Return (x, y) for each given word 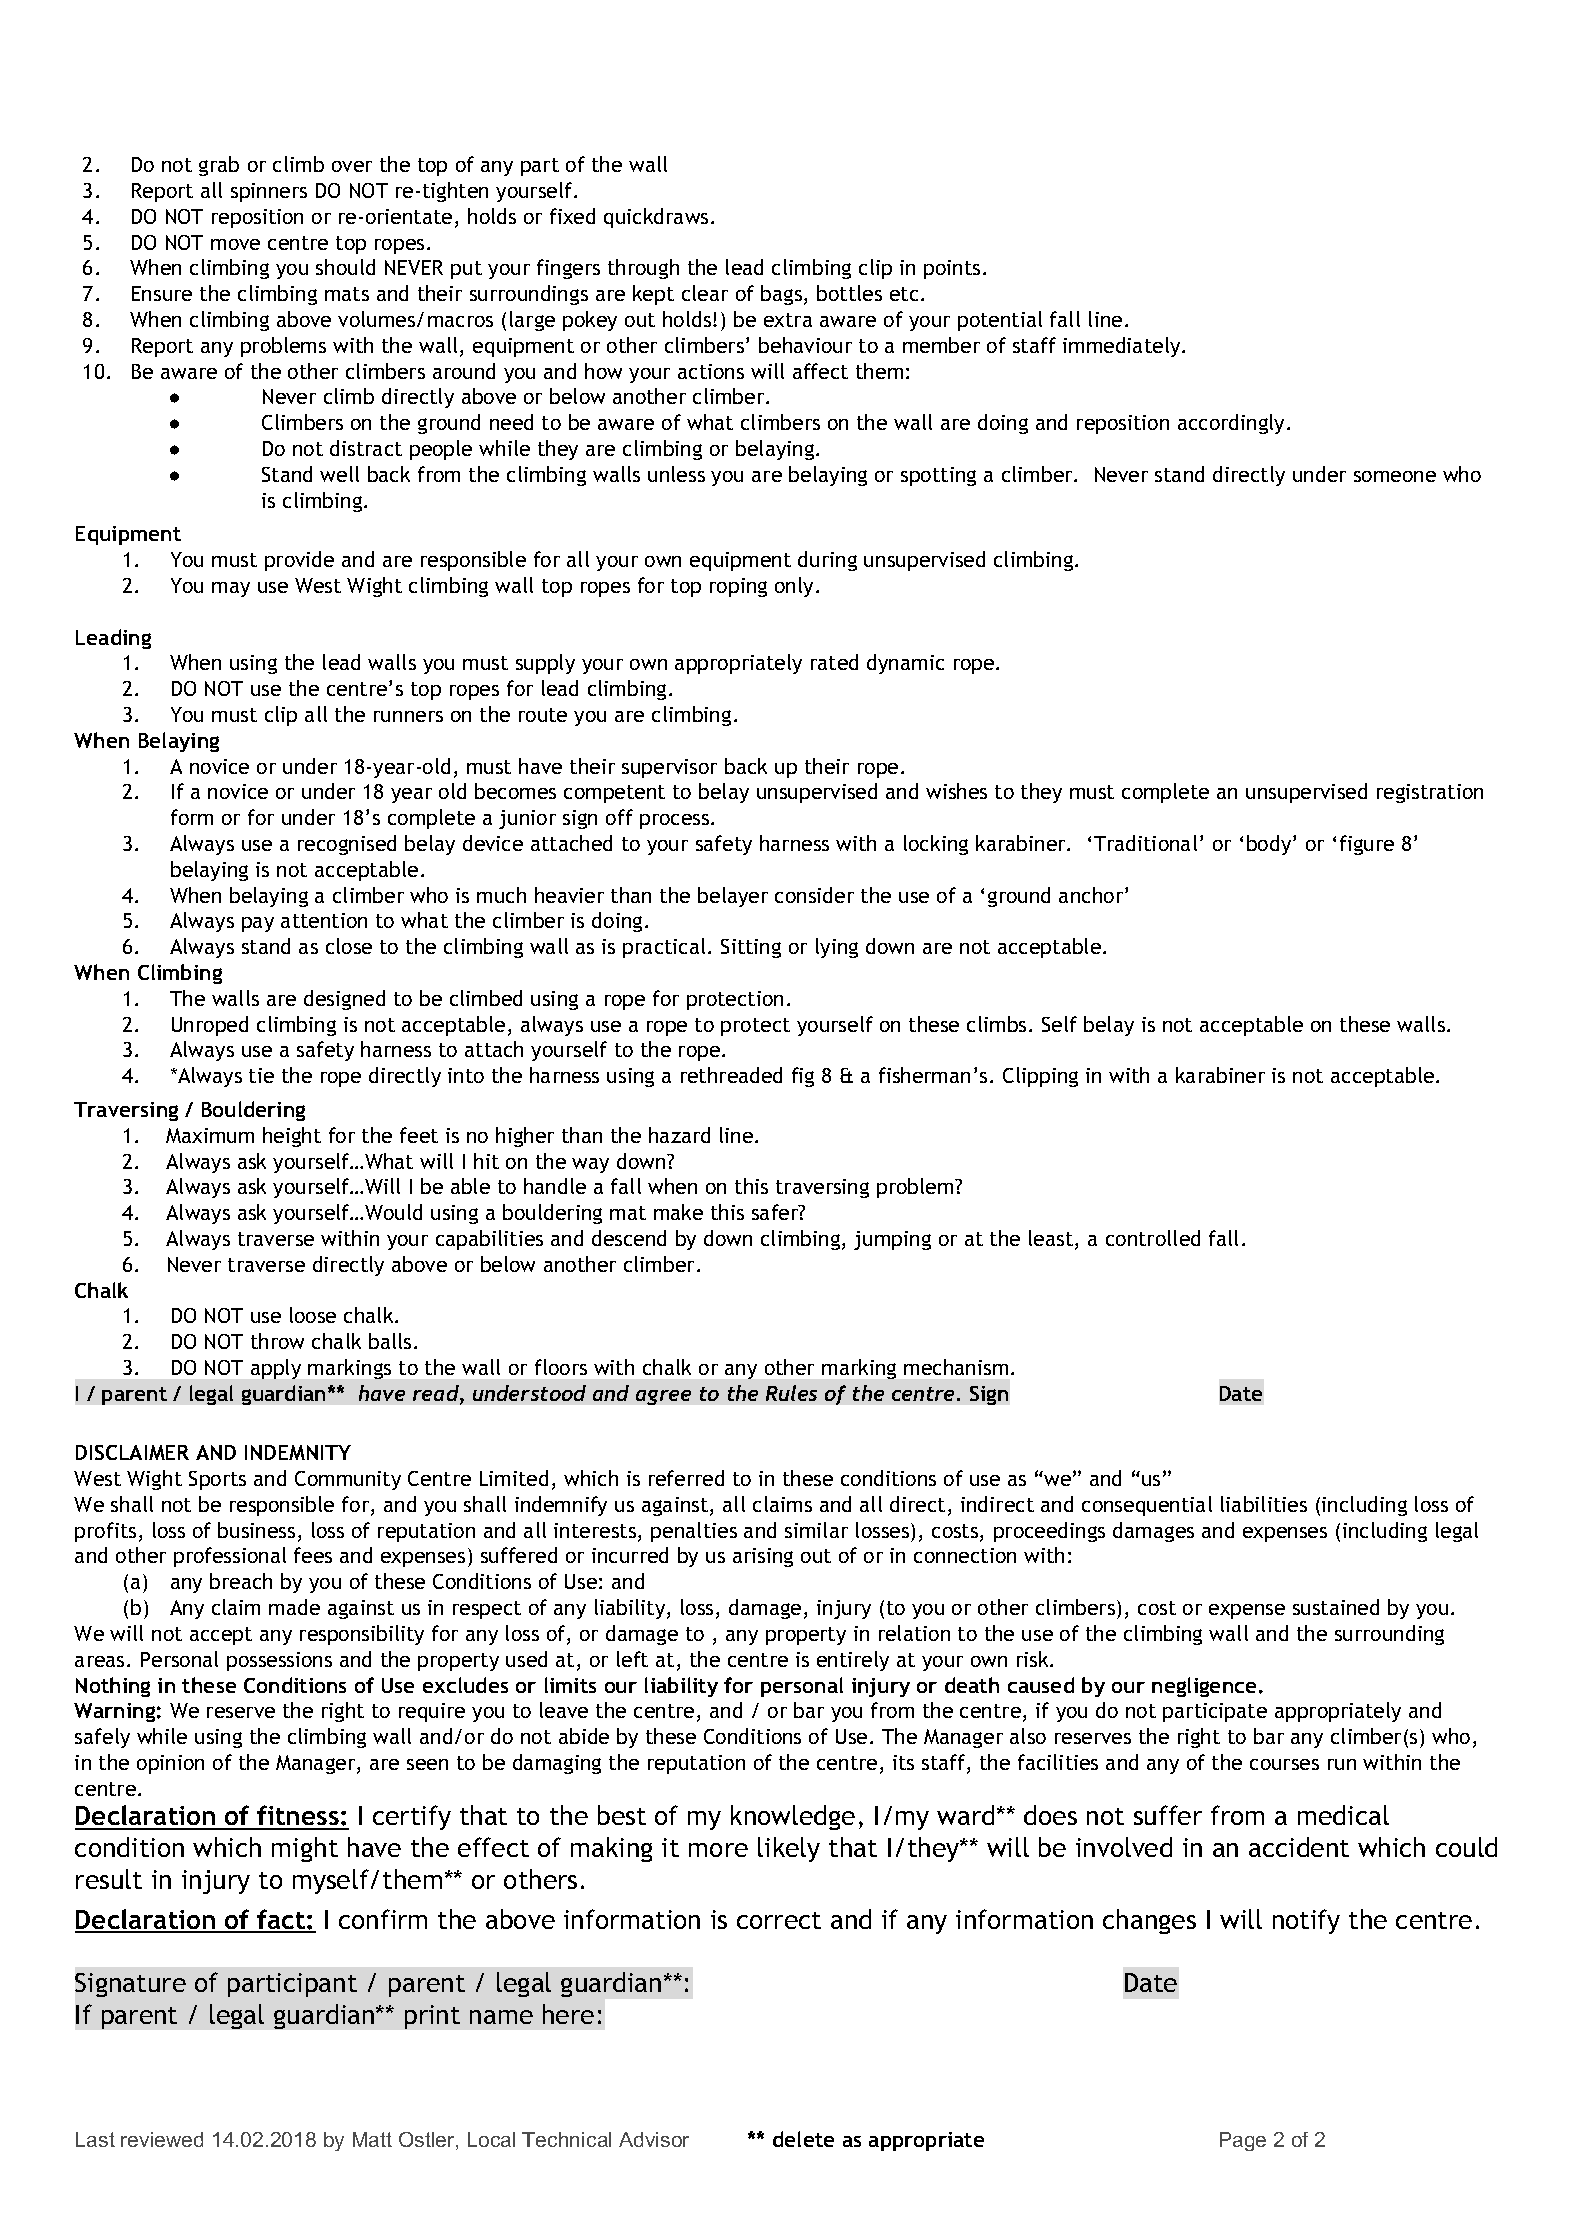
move (235, 244)
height (292, 1137)
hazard (679, 1135)
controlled (1153, 1238)
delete (803, 2139)
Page (1243, 2141)
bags (781, 295)
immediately (1123, 347)
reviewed (162, 2139)
